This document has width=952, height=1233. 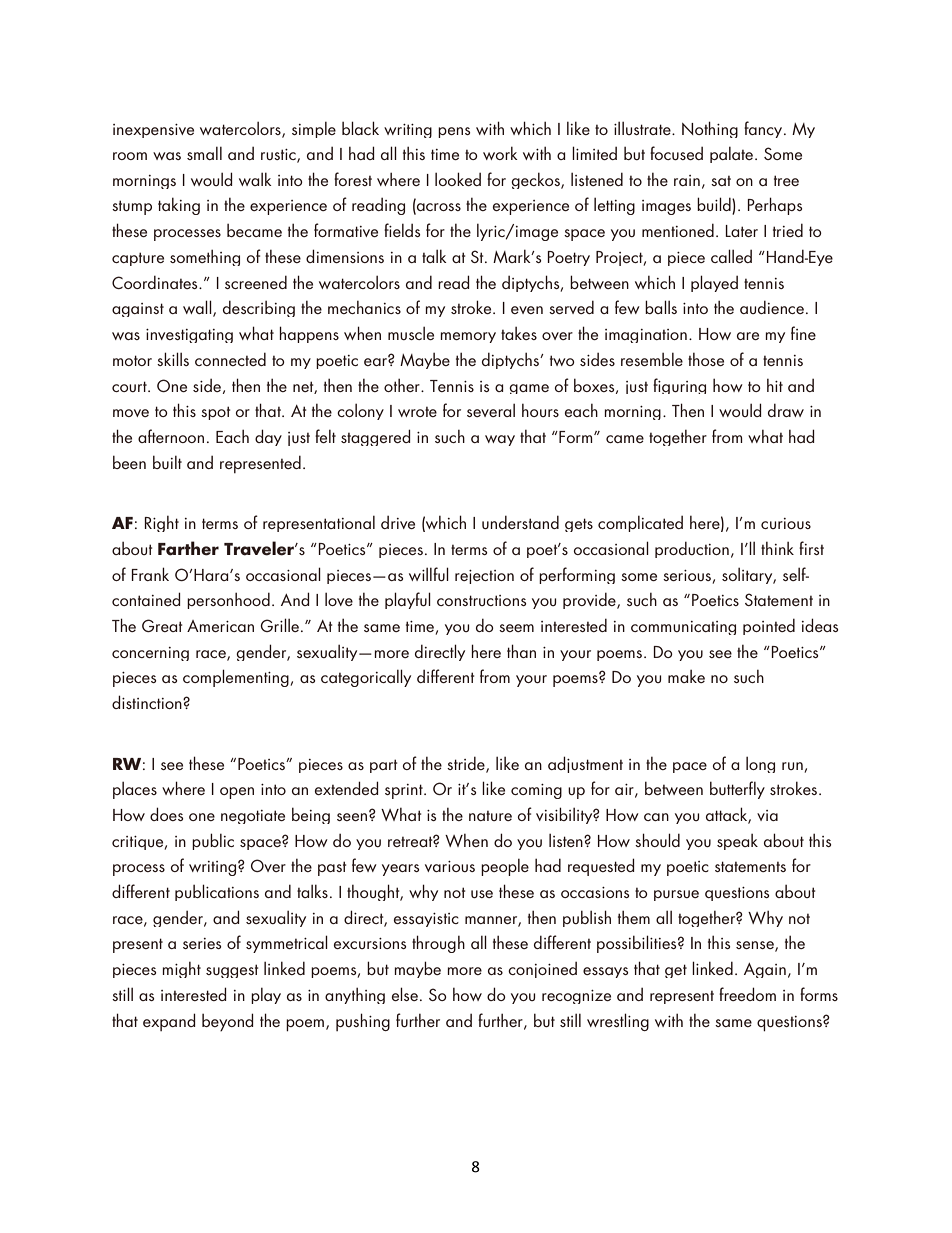 I want to click on rejection, so click(x=484, y=577).
